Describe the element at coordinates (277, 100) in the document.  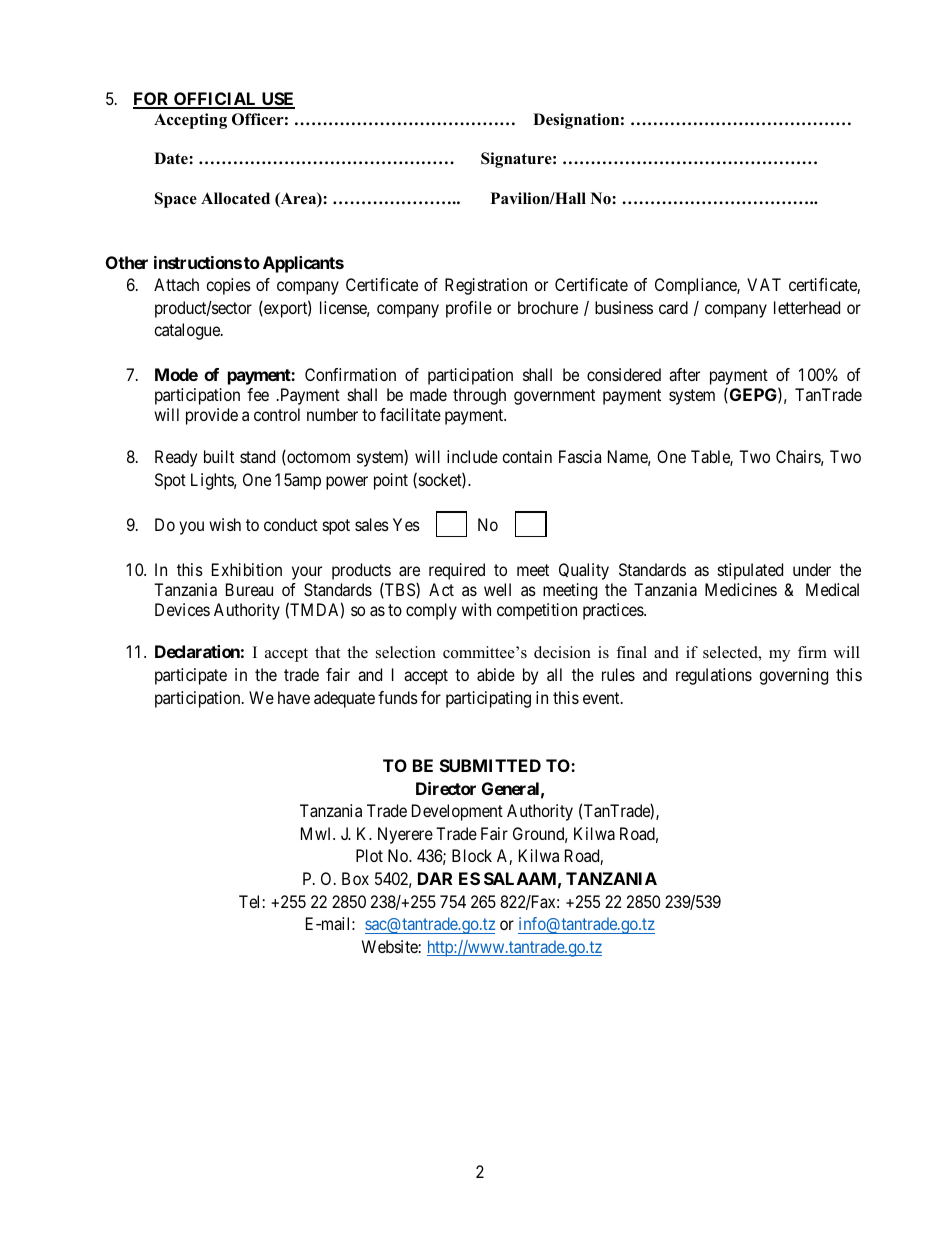
I see `USE` at that location.
